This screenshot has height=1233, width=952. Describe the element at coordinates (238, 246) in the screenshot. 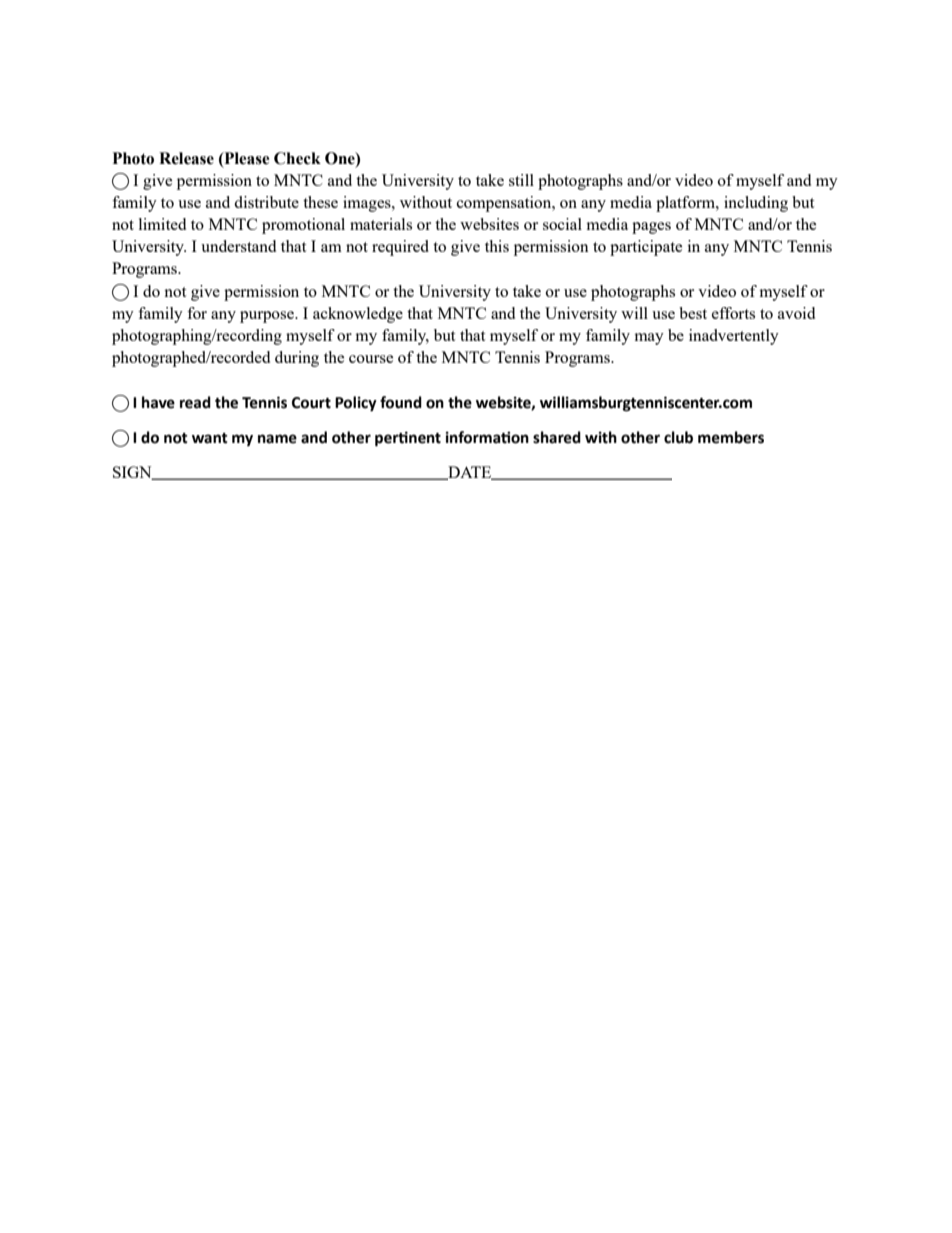

I see `understand` at that location.
